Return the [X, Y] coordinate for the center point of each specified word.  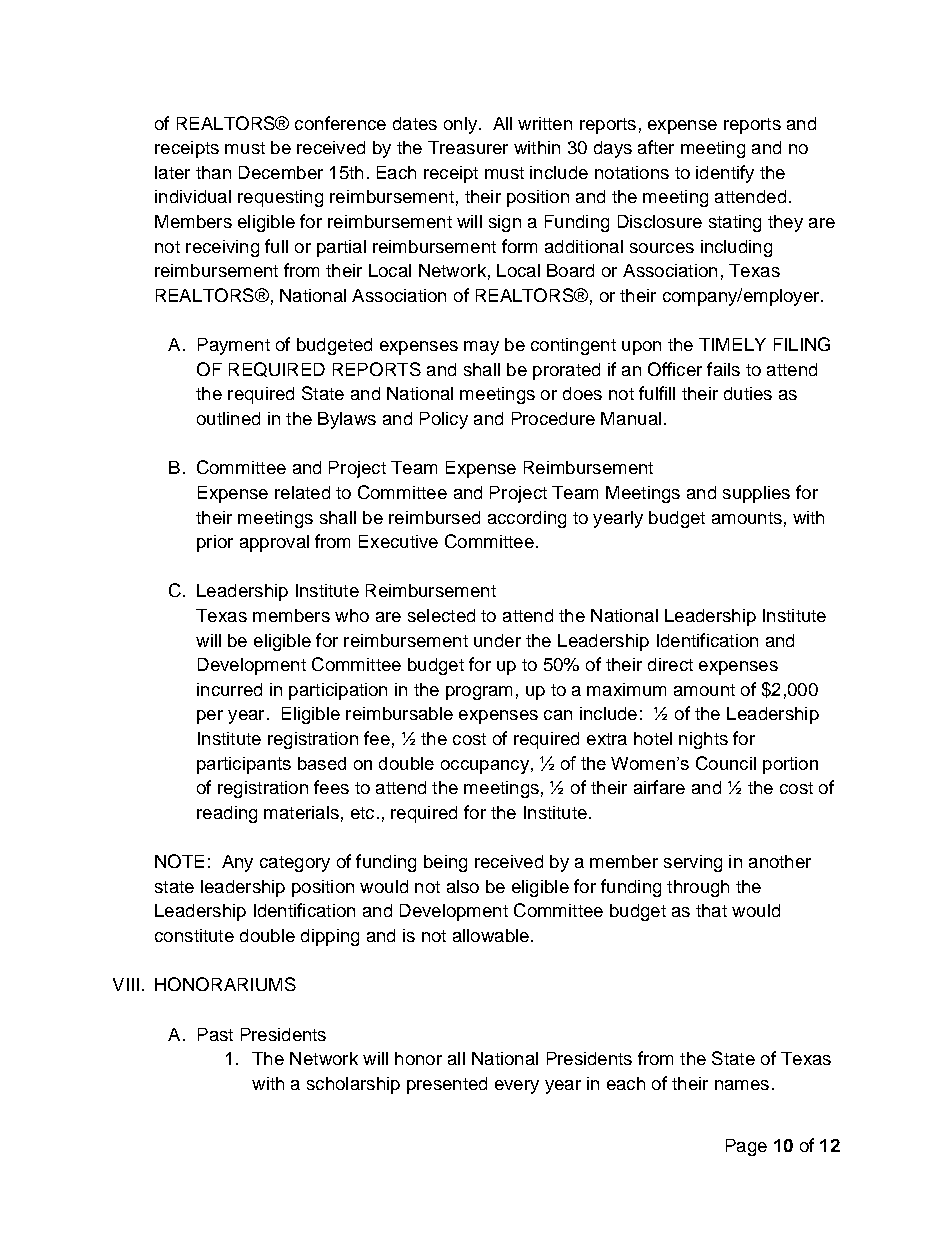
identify [725, 174]
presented [447, 1085]
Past [215, 1034]
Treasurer [468, 147]
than [213, 172]
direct [670, 664]
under [497, 640]
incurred [229, 689]
